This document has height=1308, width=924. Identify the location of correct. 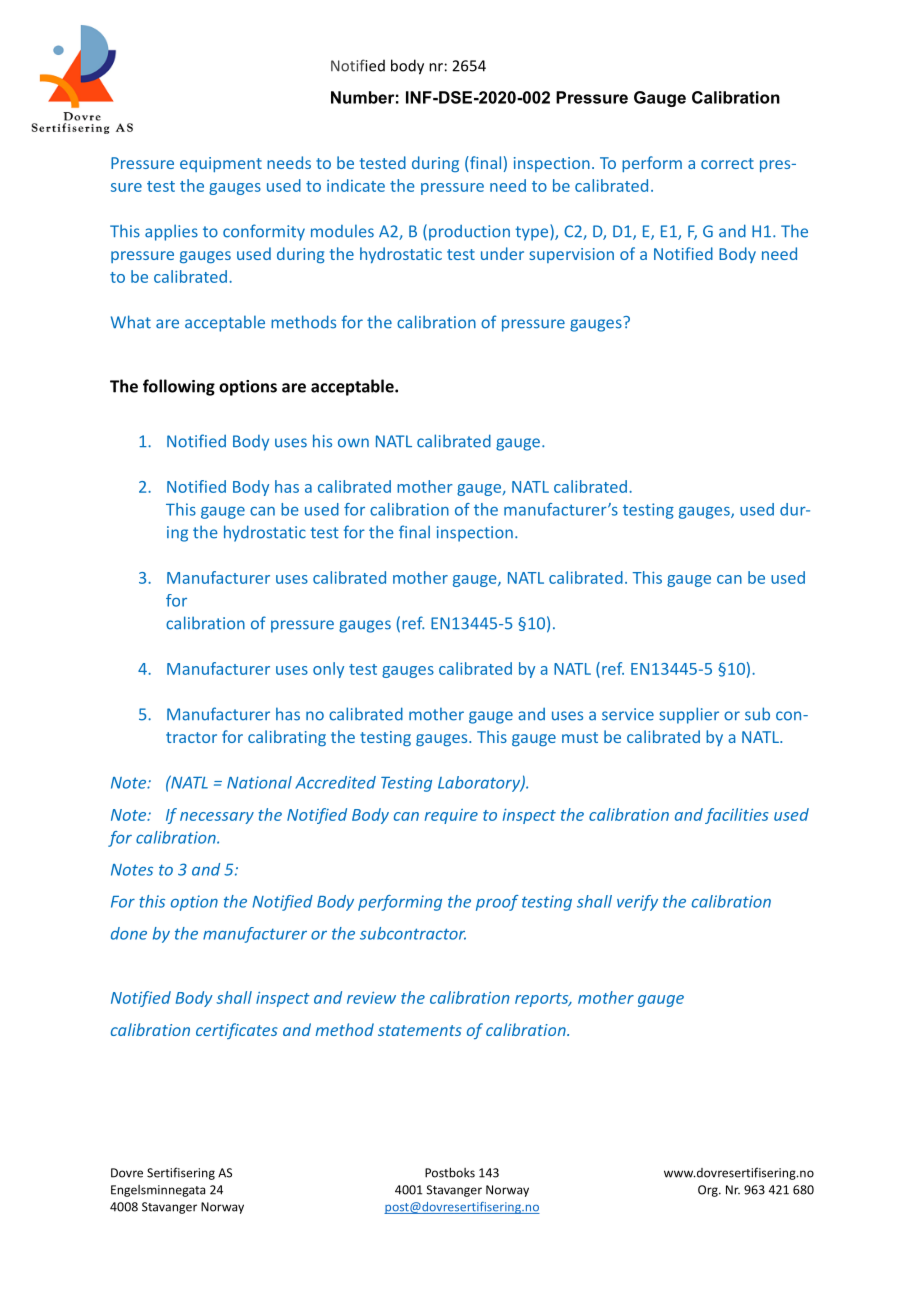
(727, 163).
